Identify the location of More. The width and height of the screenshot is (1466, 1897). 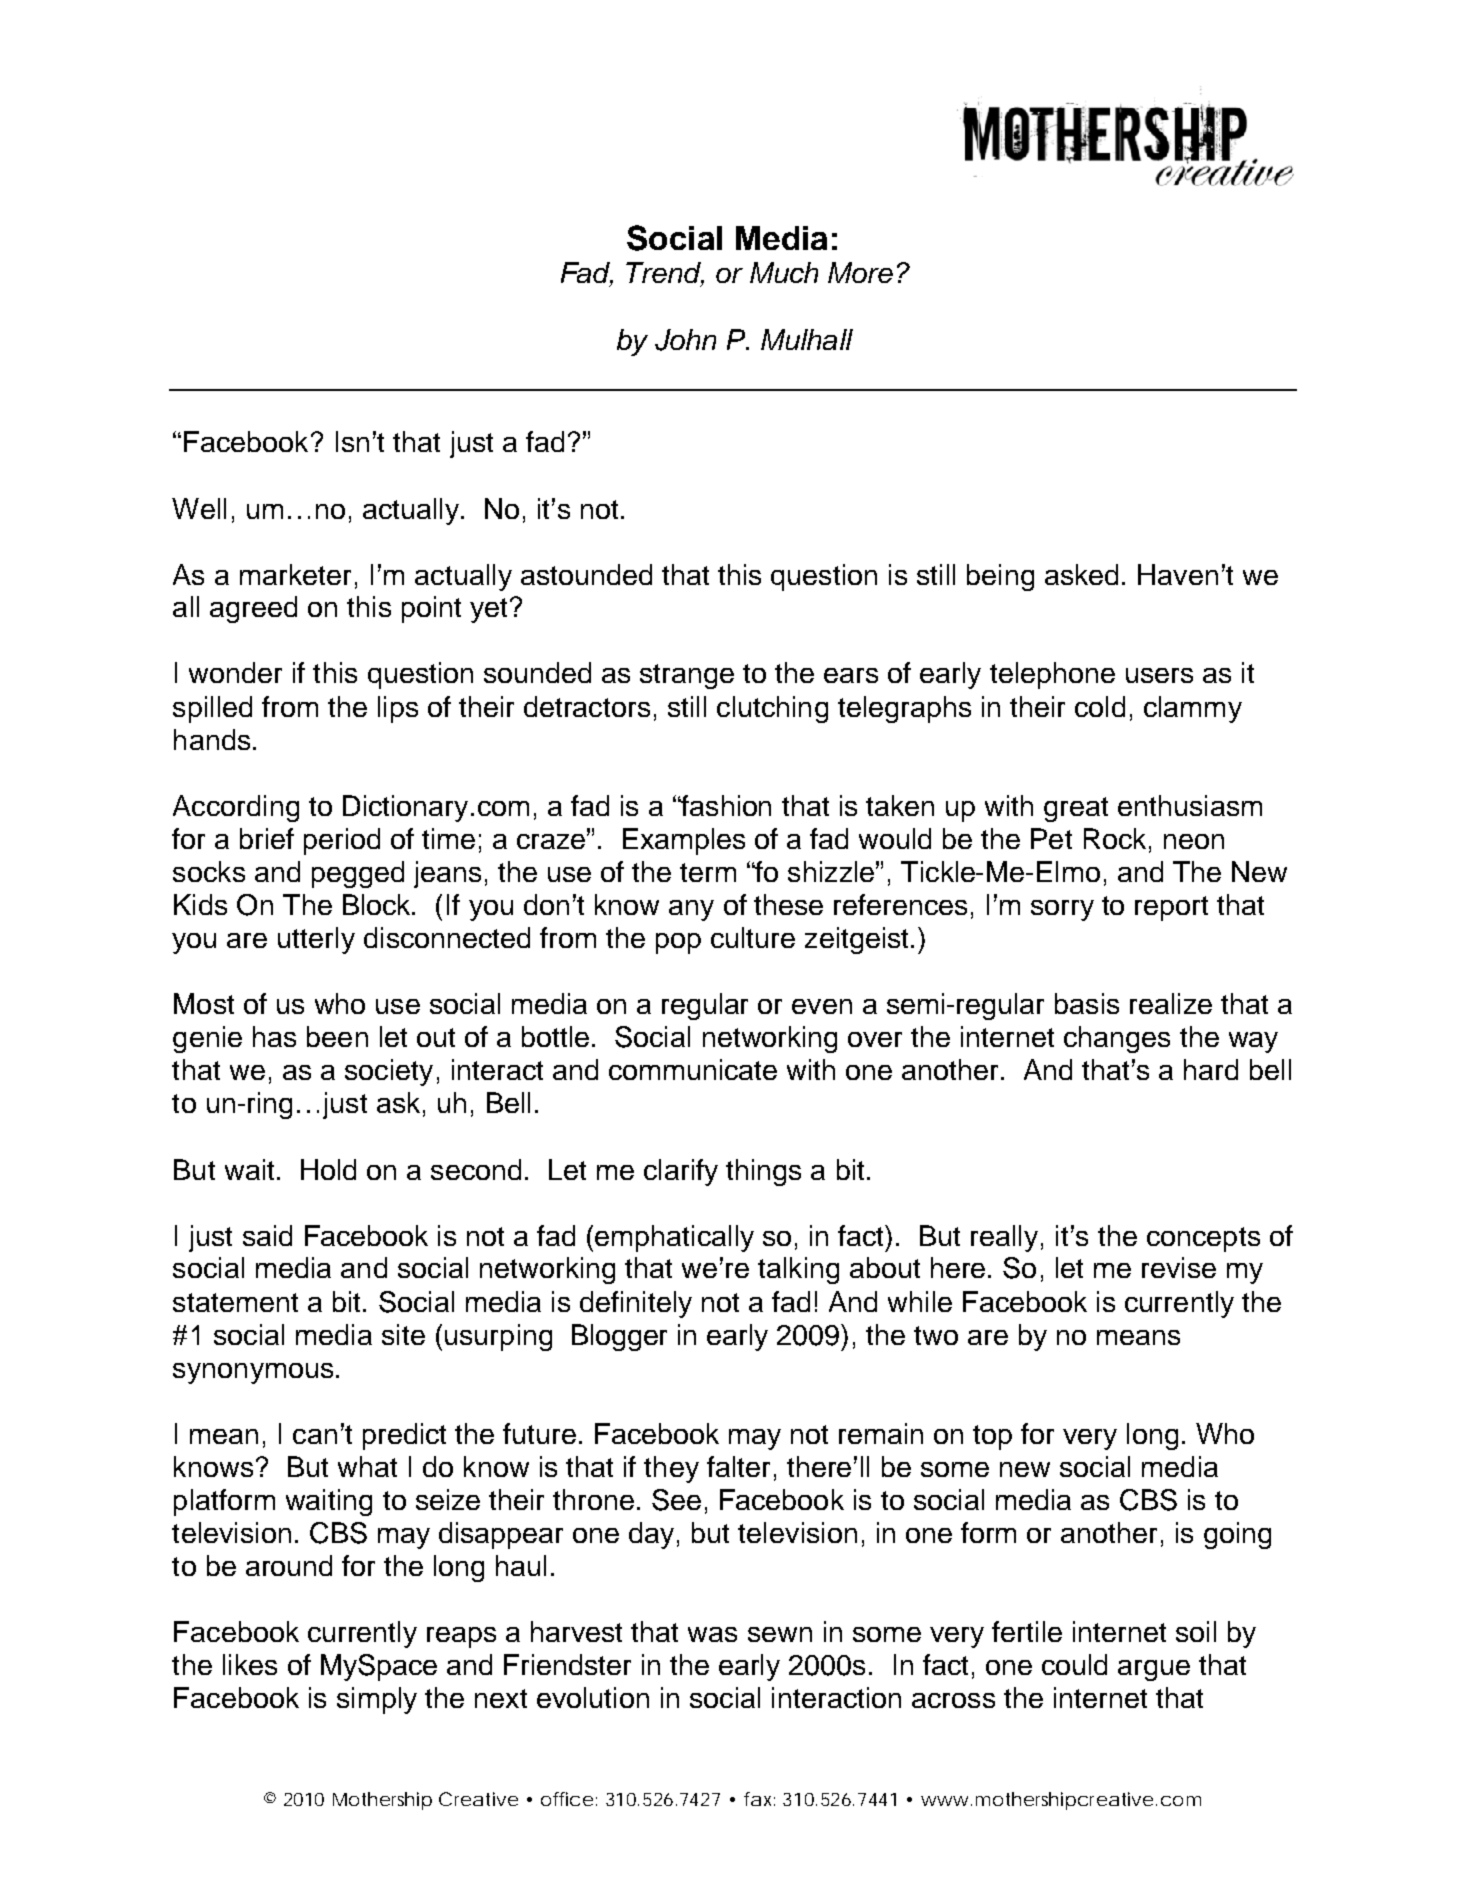
(860, 272).
